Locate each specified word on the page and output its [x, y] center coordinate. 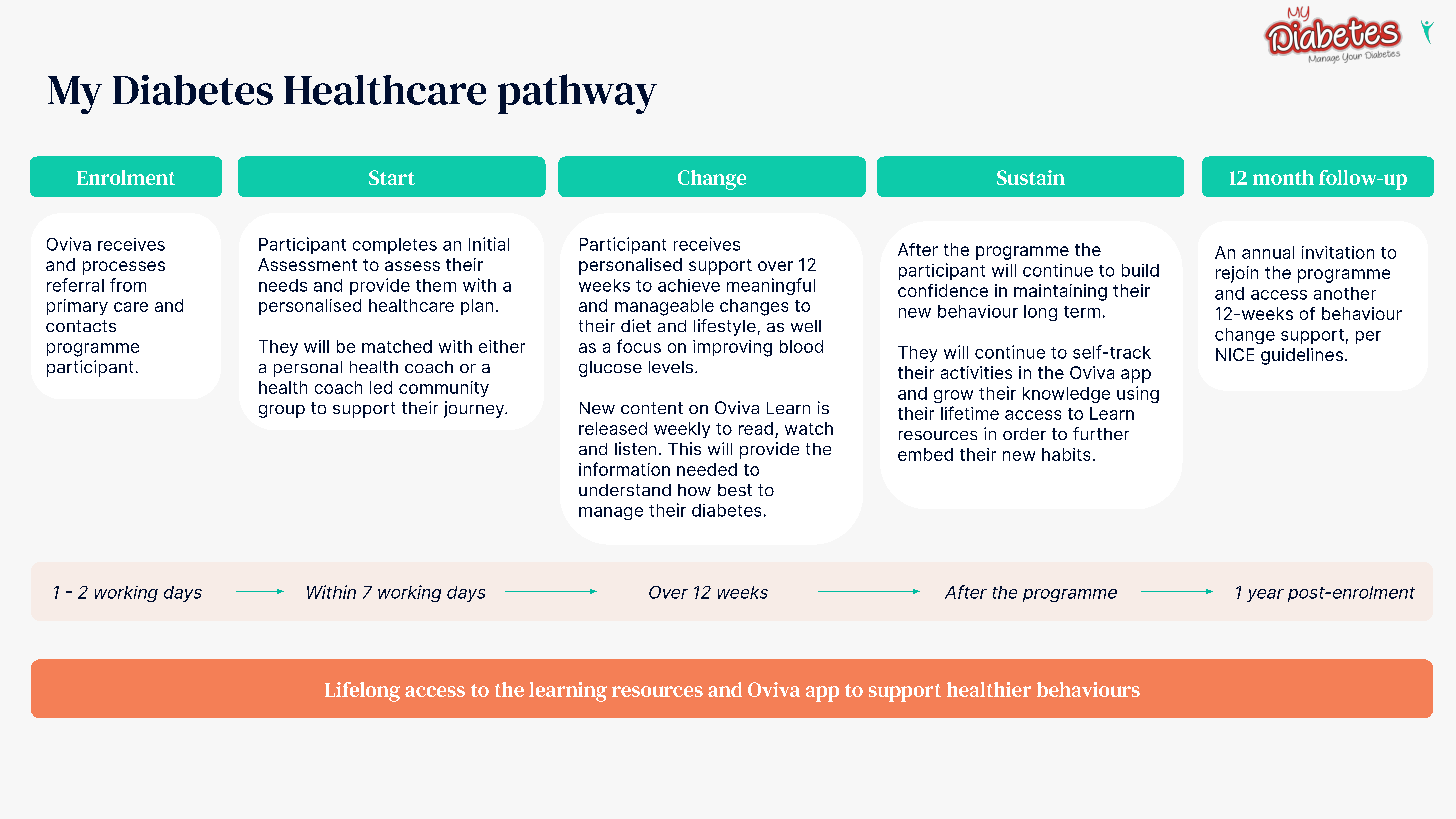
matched [397, 346]
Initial [489, 244]
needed [707, 469]
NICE [1235, 354]
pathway [577, 94]
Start [392, 177]
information [624, 469]
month [1283, 177]
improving [732, 348]
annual [1268, 252]
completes [395, 246]
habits [1066, 454]
